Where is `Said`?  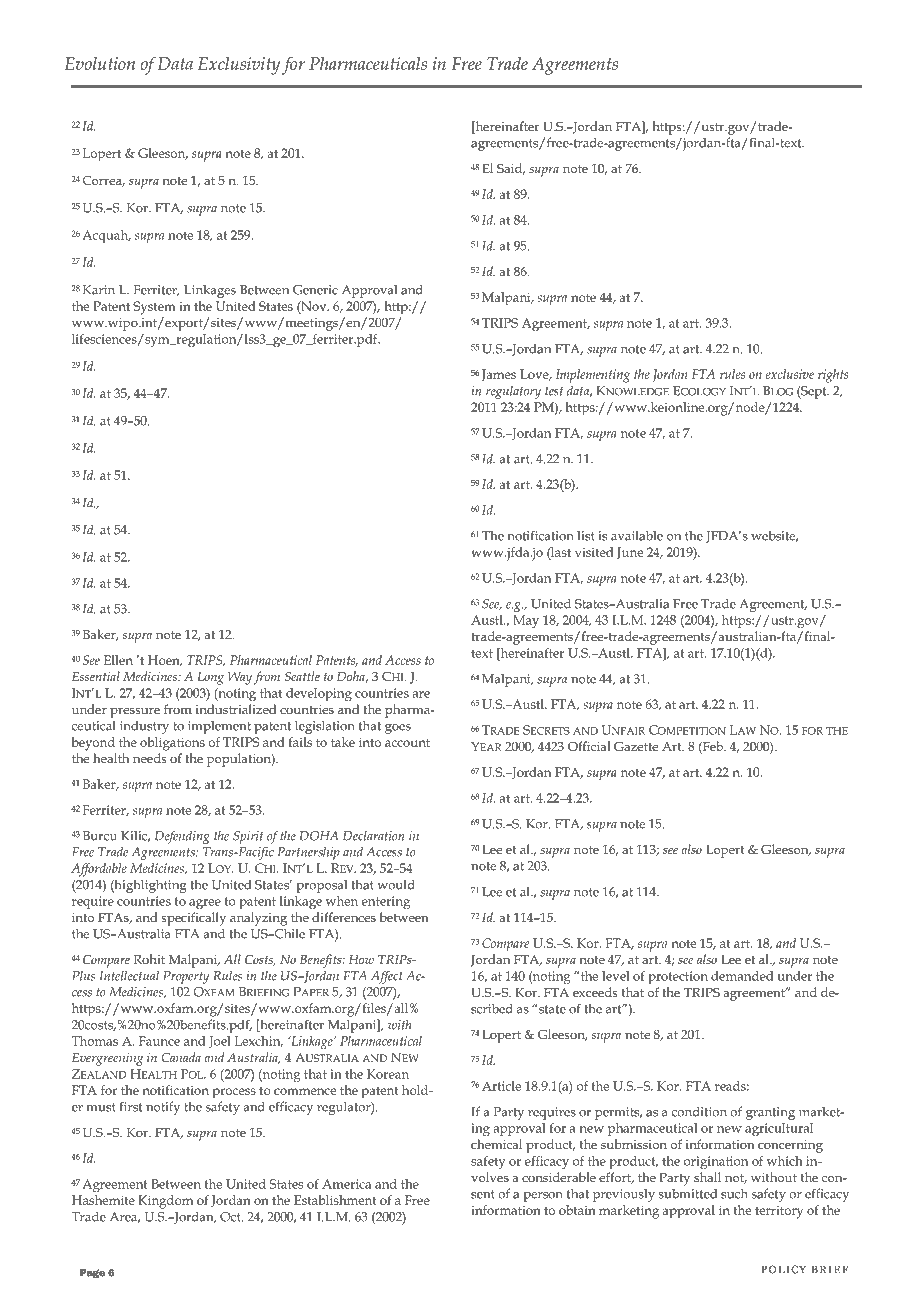 Said is located at coordinates (511, 169).
